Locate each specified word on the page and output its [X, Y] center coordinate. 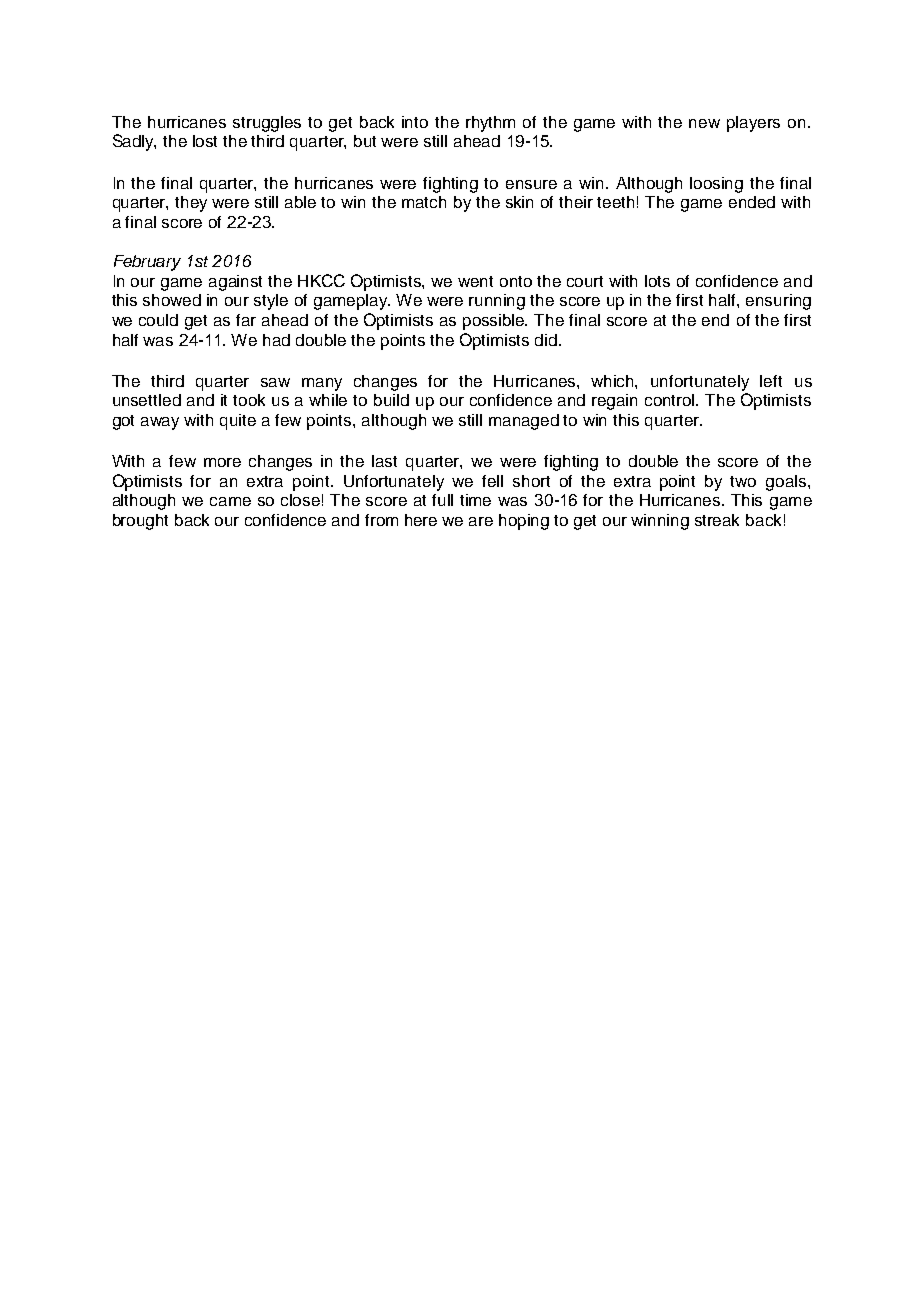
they [191, 204]
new [704, 123]
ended [752, 202]
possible [495, 322]
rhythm [490, 124]
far [246, 320]
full [442, 500]
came [230, 501]
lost [205, 141]
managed [524, 422]
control [671, 400]
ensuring [778, 302]
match [424, 202]
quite [238, 422]
